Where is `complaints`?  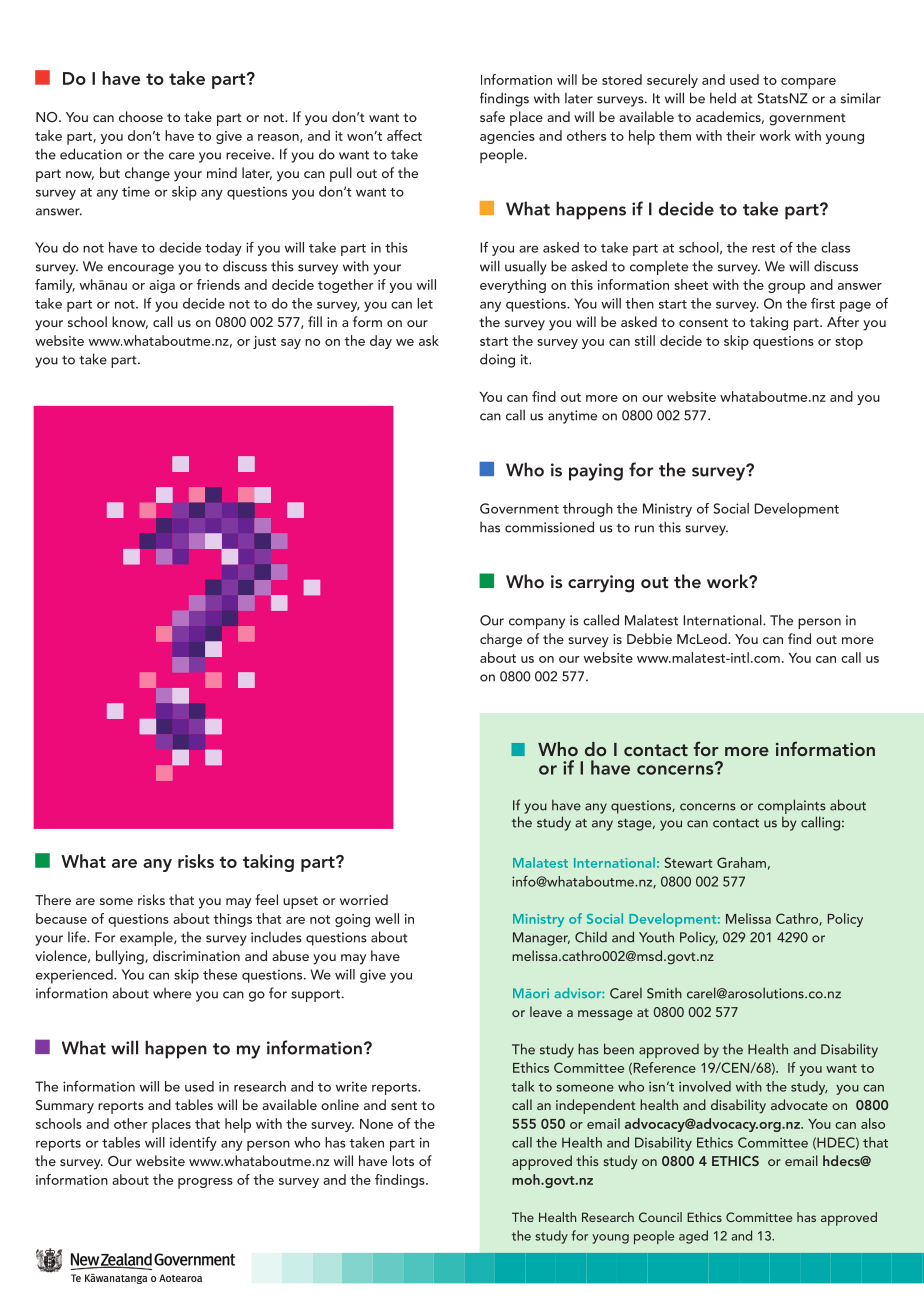 complaints is located at coordinates (792, 808).
